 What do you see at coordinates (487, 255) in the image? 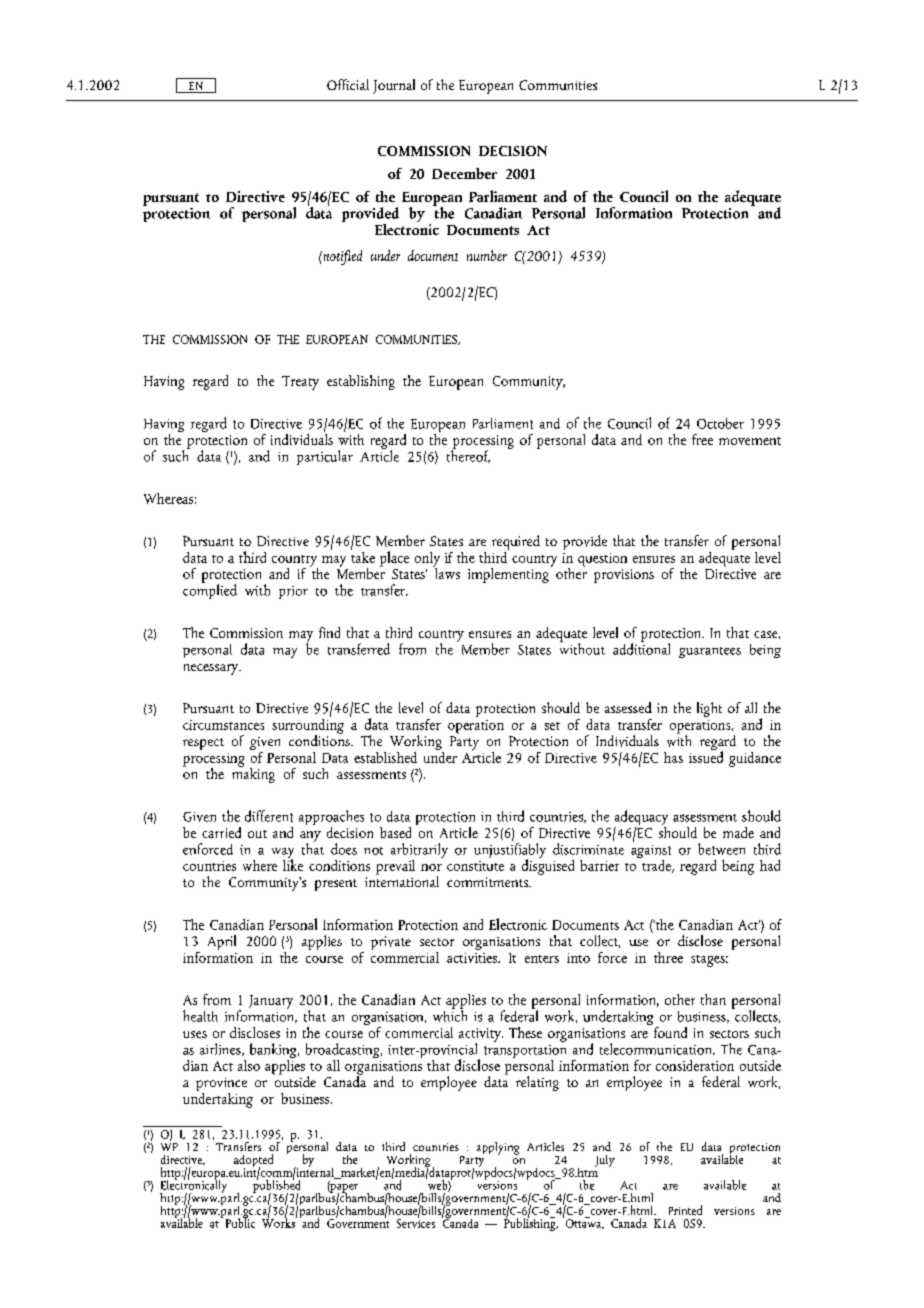
I see `number` at bounding box center [487, 255].
